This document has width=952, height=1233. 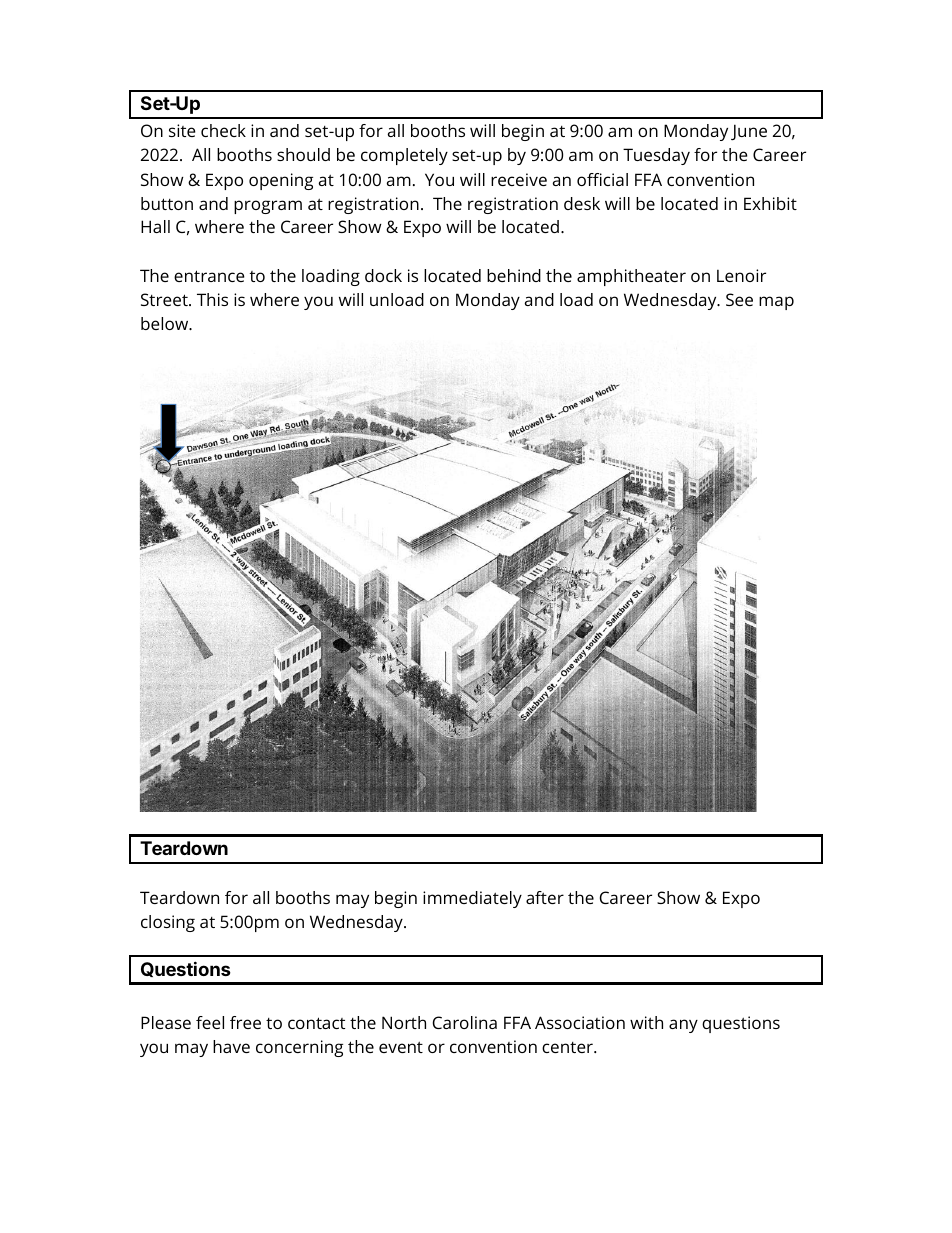 I want to click on This, so click(x=212, y=299).
